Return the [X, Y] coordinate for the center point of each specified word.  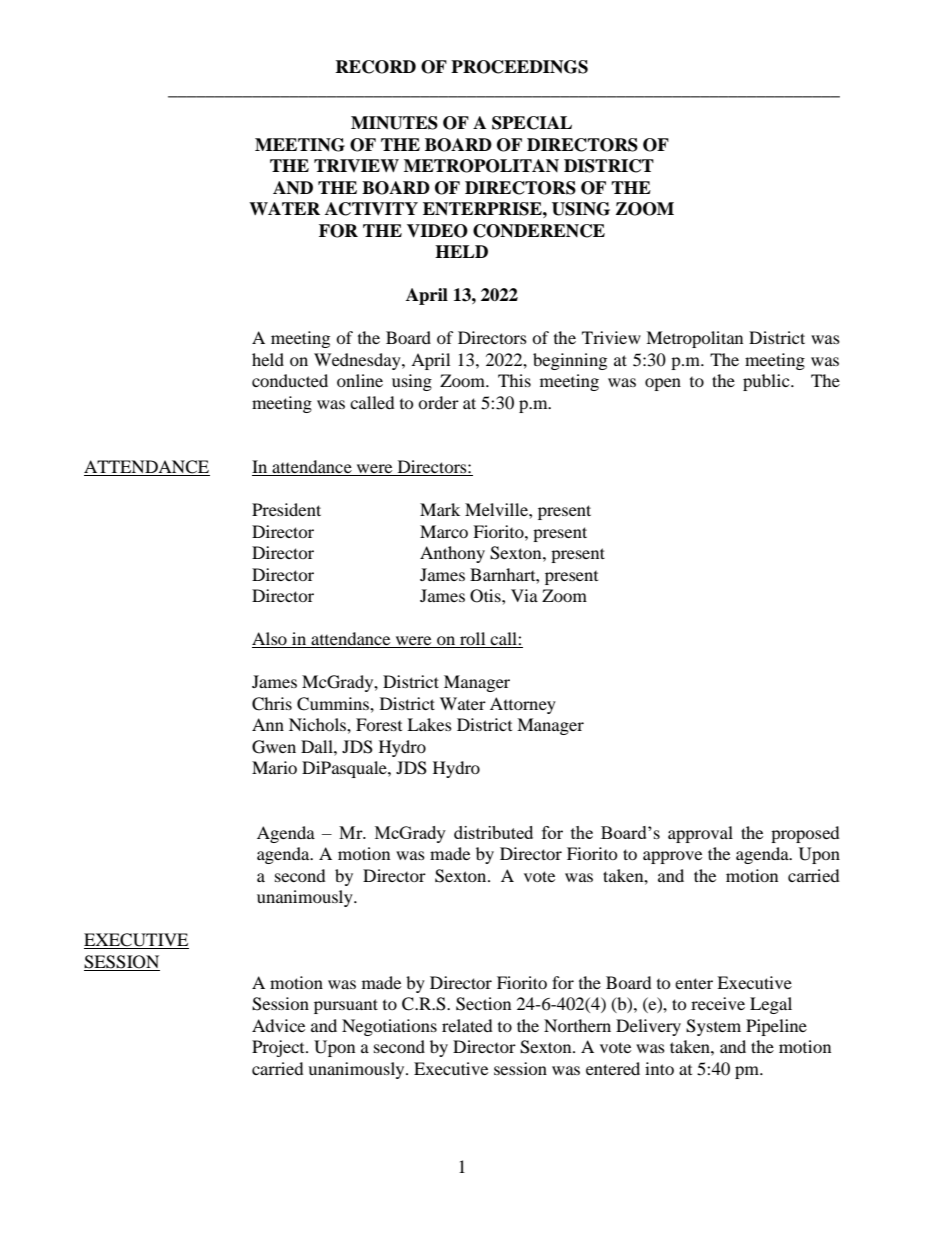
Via [524, 595]
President [286, 509]
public [767, 382]
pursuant [346, 1006]
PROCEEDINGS [519, 67]
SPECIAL [532, 123]
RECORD [375, 67]
